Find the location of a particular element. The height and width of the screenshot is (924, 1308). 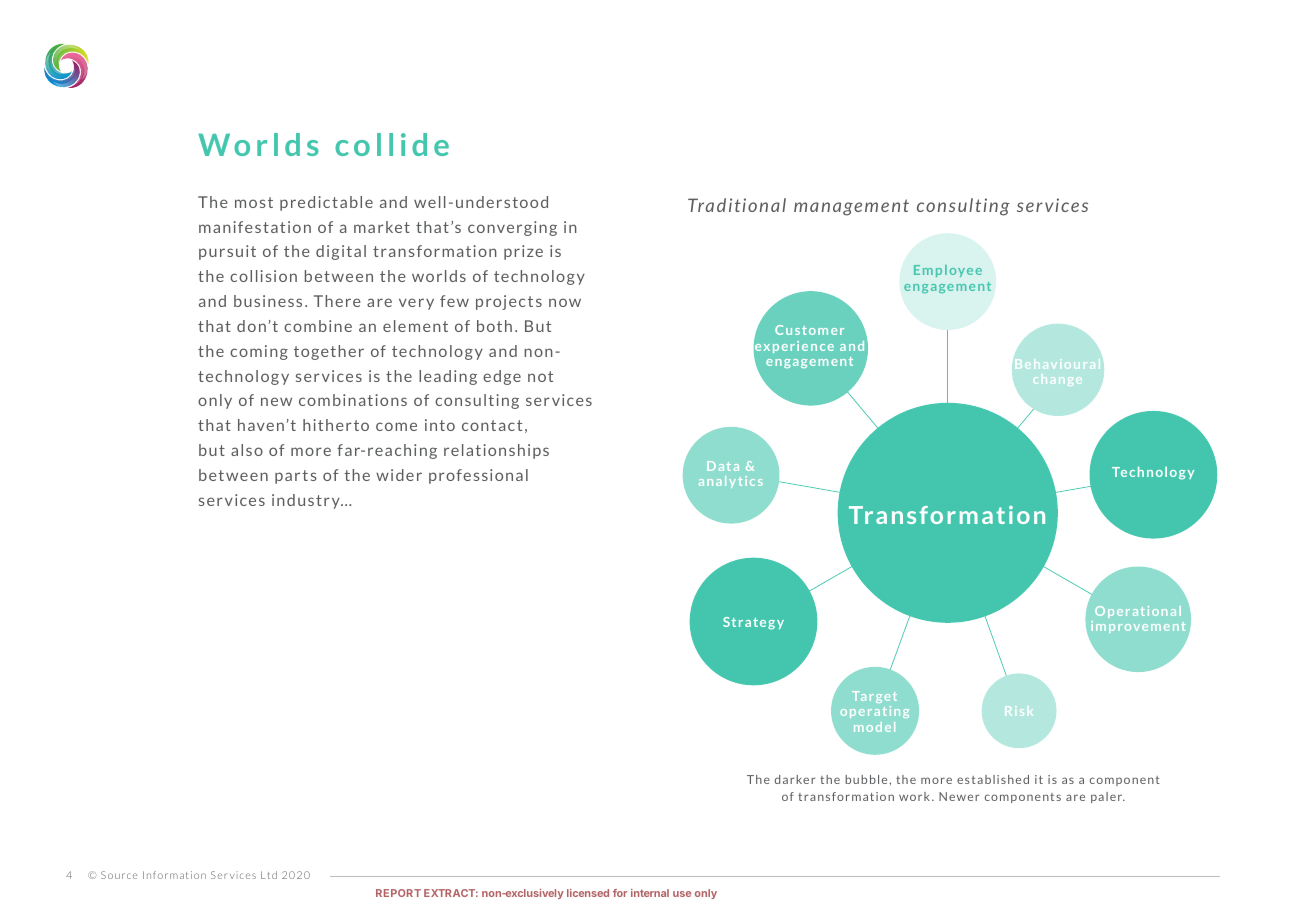

wider is located at coordinates (399, 475).
